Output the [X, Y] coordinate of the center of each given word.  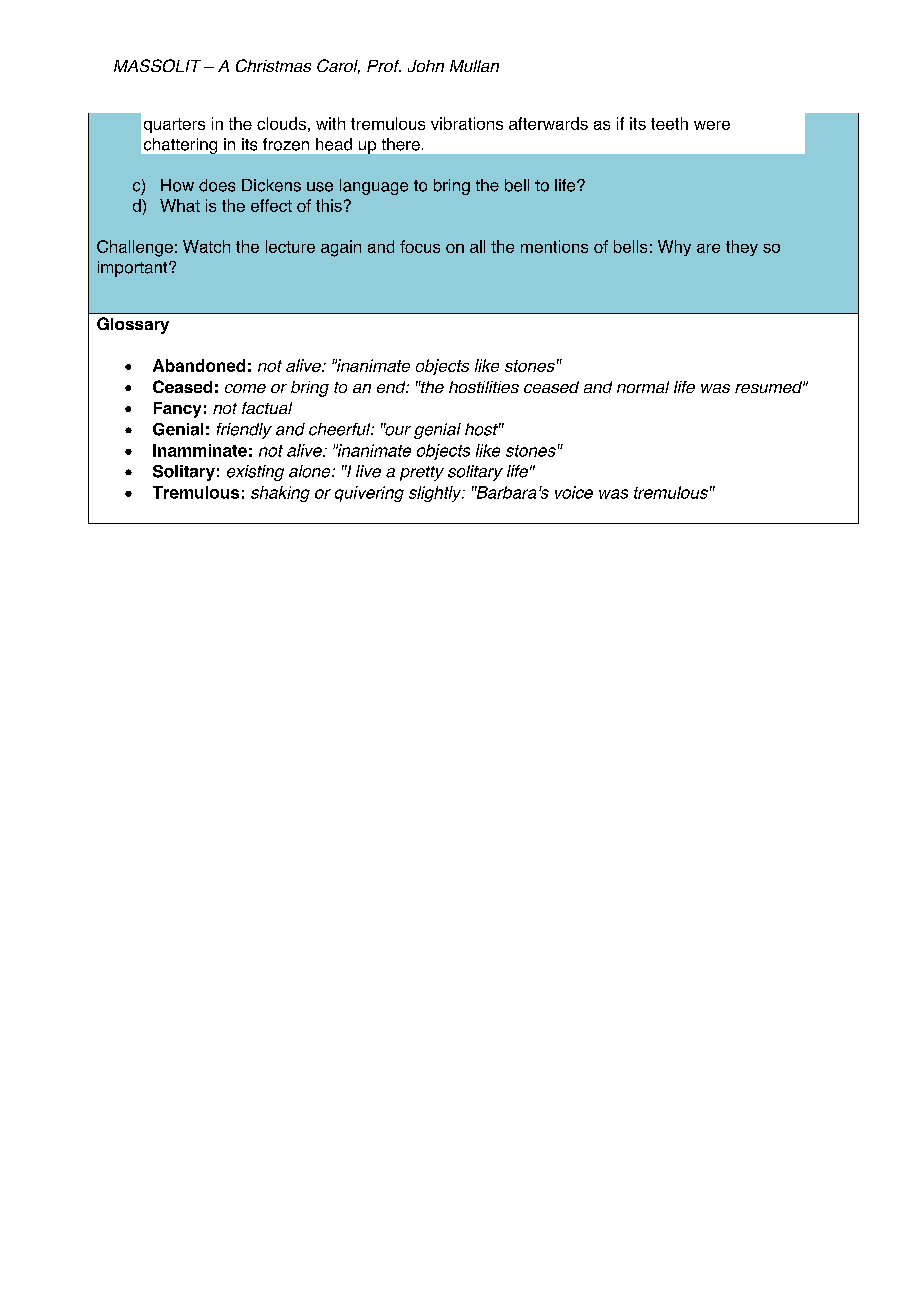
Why [674, 248]
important [134, 269]
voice [574, 492]
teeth [669, 123]
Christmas [273, 65]
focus [420, 246]
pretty [422, 473]
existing [255, 473]
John [426, 66]
